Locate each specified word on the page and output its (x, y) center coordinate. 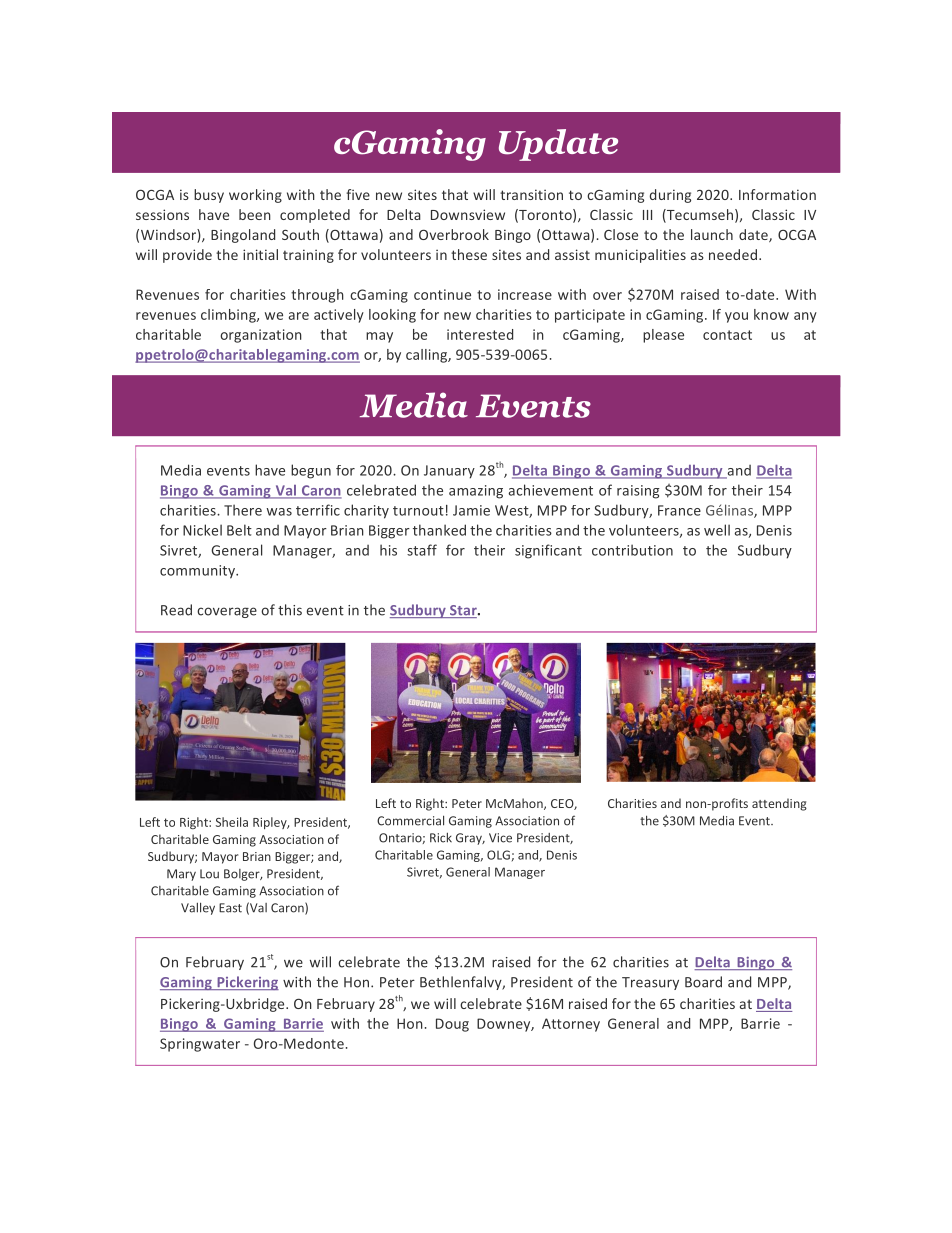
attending (779, 804)
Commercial (410, 820)
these (469, 254)
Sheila (232, 822)
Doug (452, 1025)
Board (703, 982)
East (230, 908)
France (679, 510)
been (255, 214)
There (243, 510)
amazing (476, 492)
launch (712, 234)
